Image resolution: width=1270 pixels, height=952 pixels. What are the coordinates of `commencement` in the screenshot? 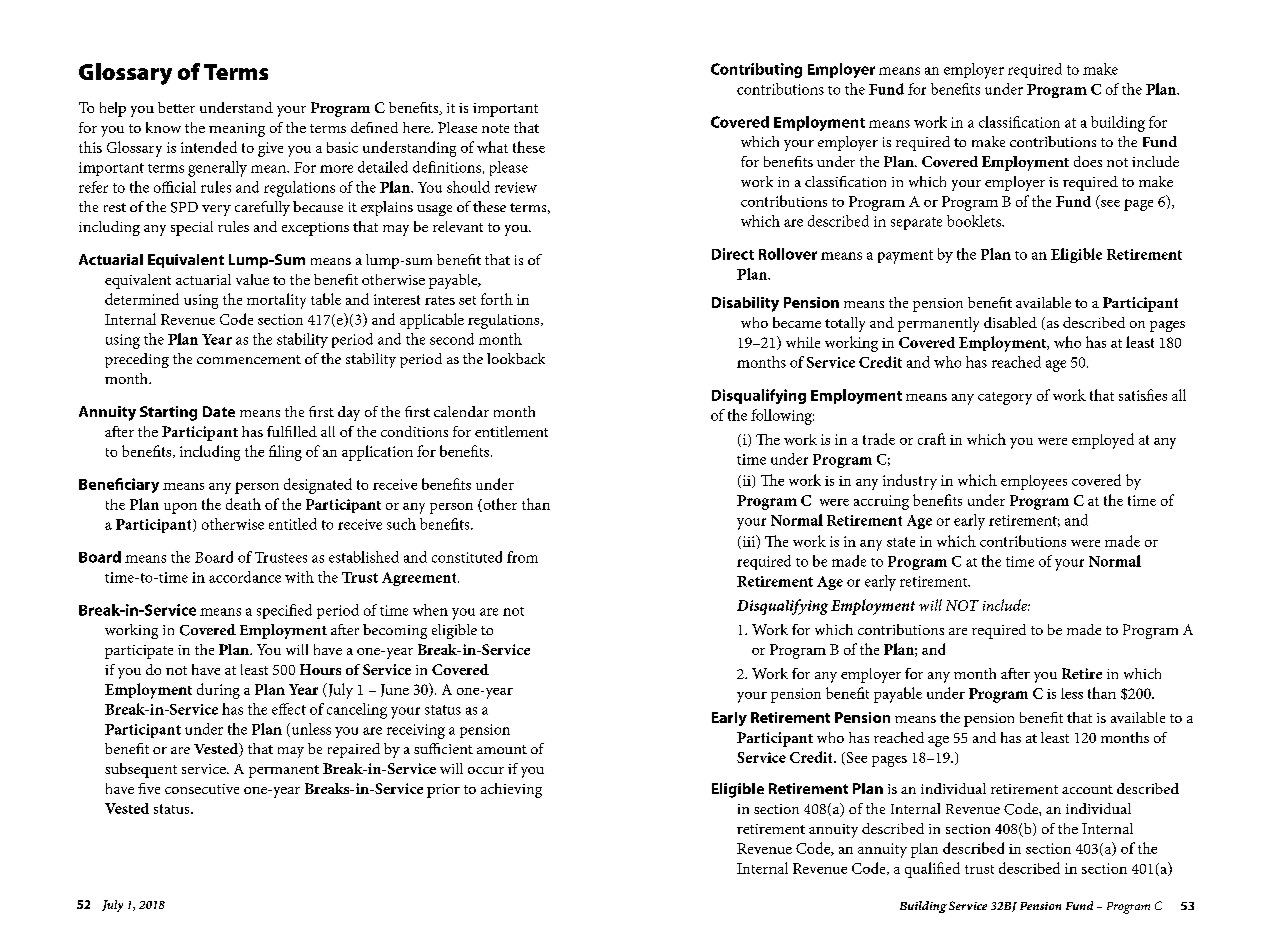 It's located at (249, 359).
